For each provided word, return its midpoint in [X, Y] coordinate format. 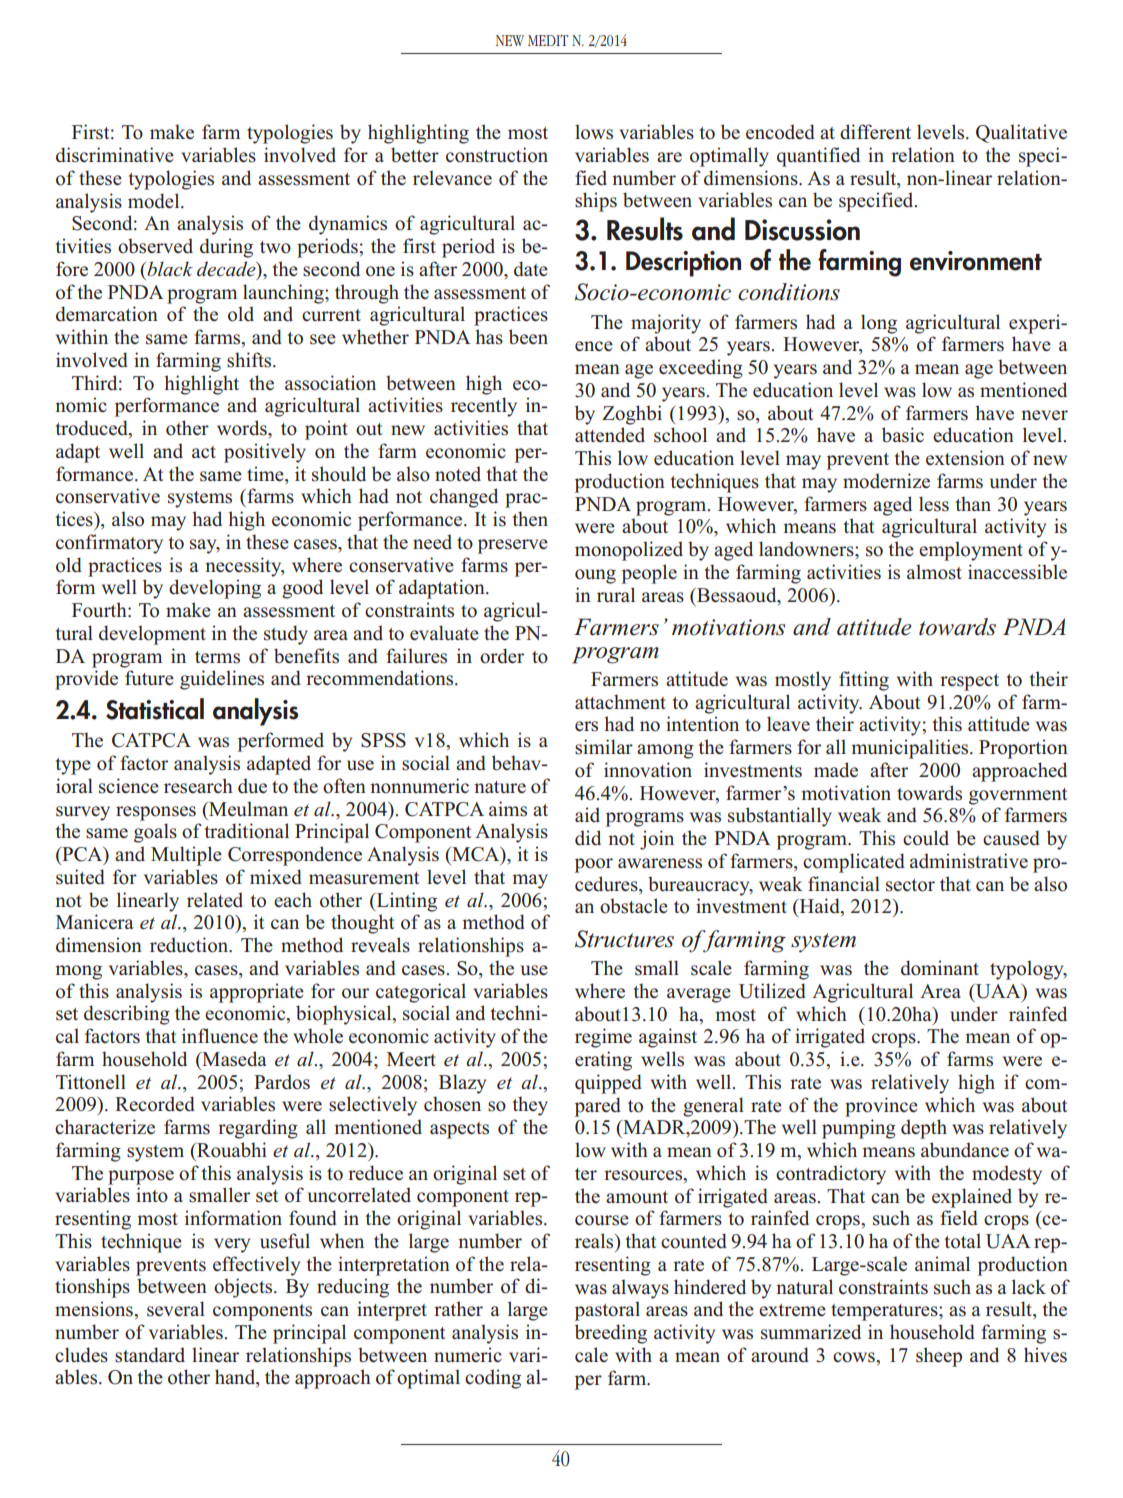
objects [244, 1288]
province [881, 1107]
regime [603, 1038]
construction [497, 155]
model [155, 201]
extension [965, 458]
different [875, 132]
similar [604, 747]
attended [610, 435]
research [198, 786]
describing [127, 1015]
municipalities [911, 749]
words [243, 428]
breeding [611, 1334]
